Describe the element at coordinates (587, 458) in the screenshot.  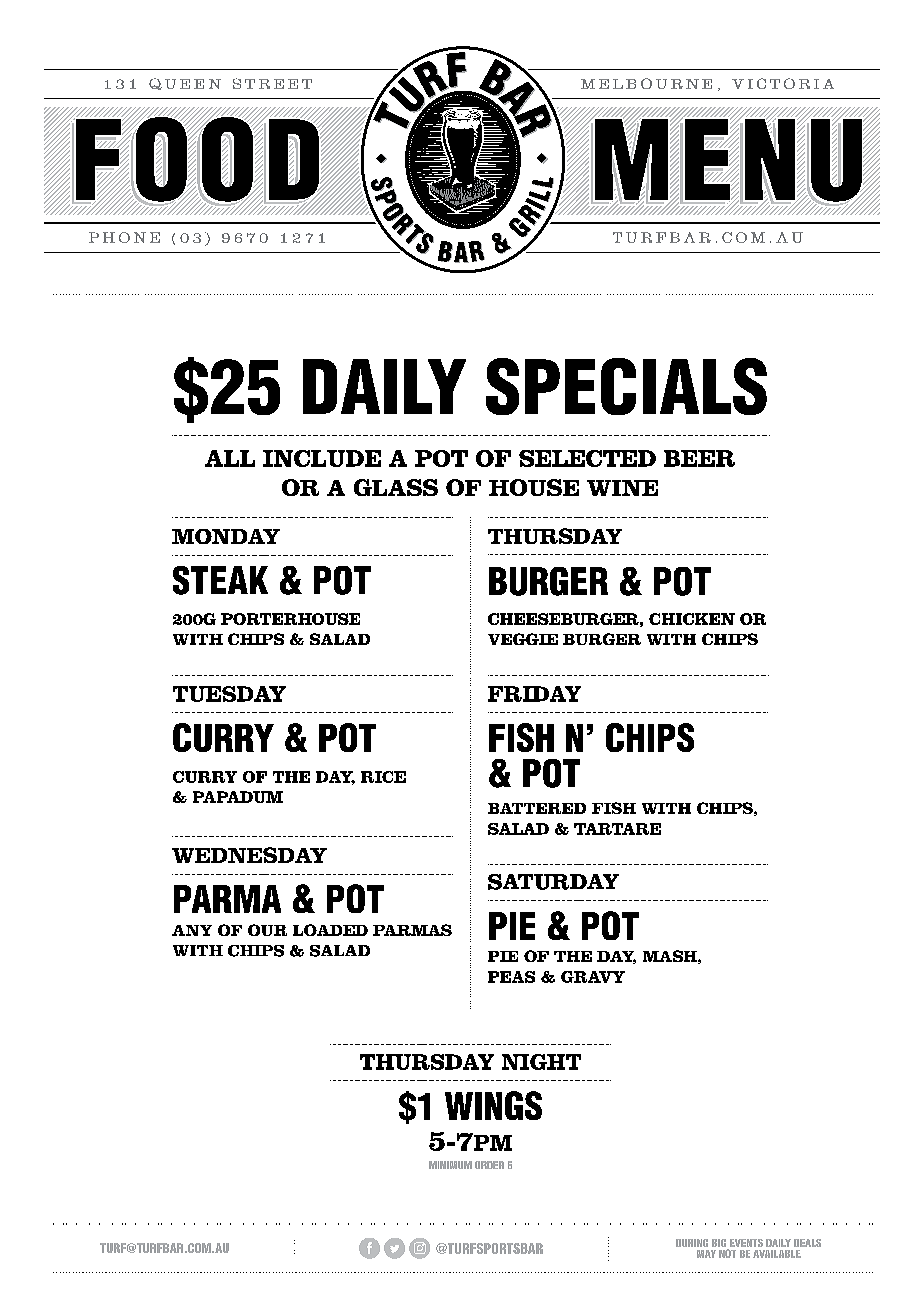
I see `SELECTED` at that location.
